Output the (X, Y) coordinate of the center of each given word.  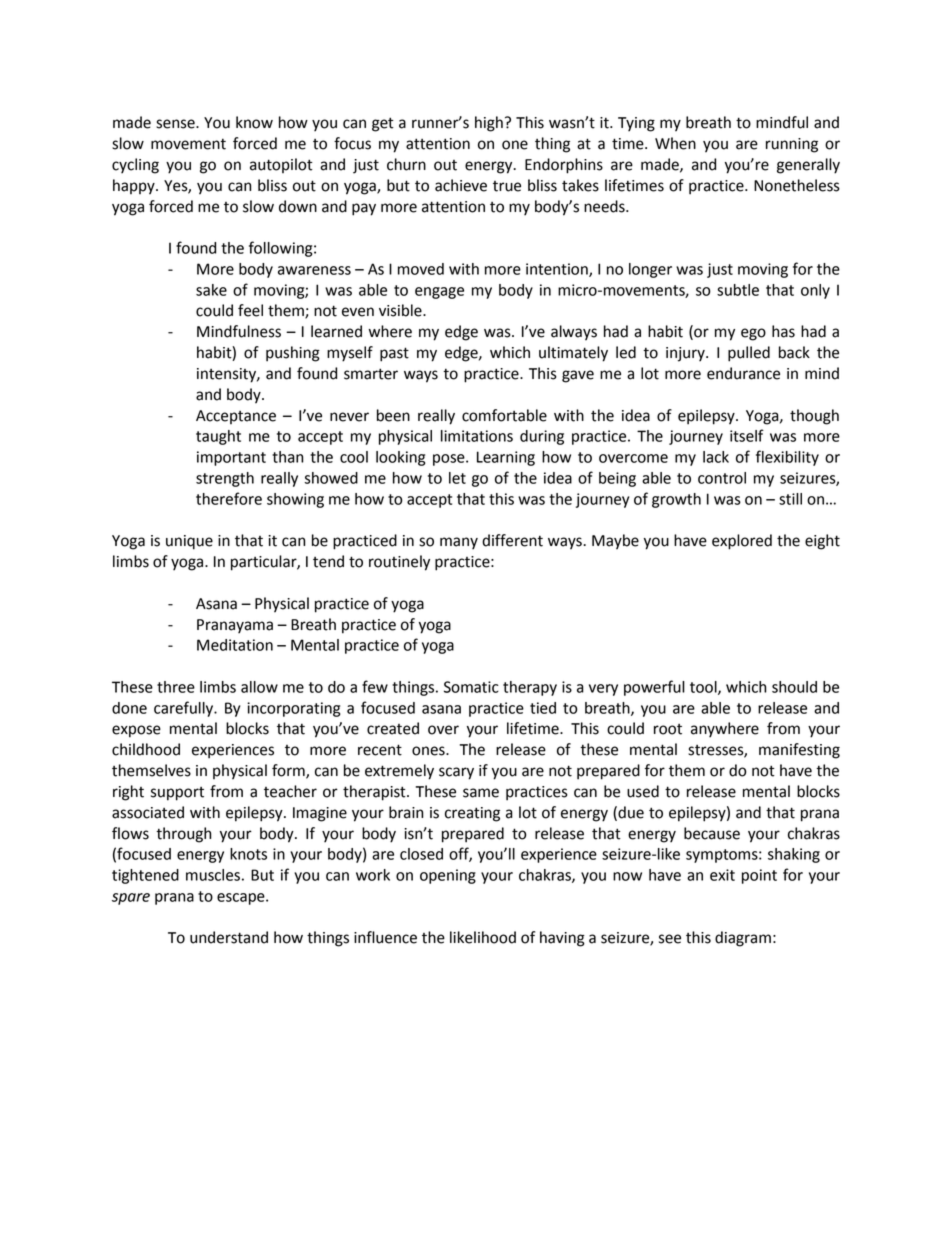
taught (218, 437)
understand (229, 937)
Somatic (471, 687)
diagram (743, 939)
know (254, 122)
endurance (743, 373)
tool (704, 688)
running (792, 145)
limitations (477, 436)
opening (448, 876)
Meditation (235, 645)
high (489, 124)
